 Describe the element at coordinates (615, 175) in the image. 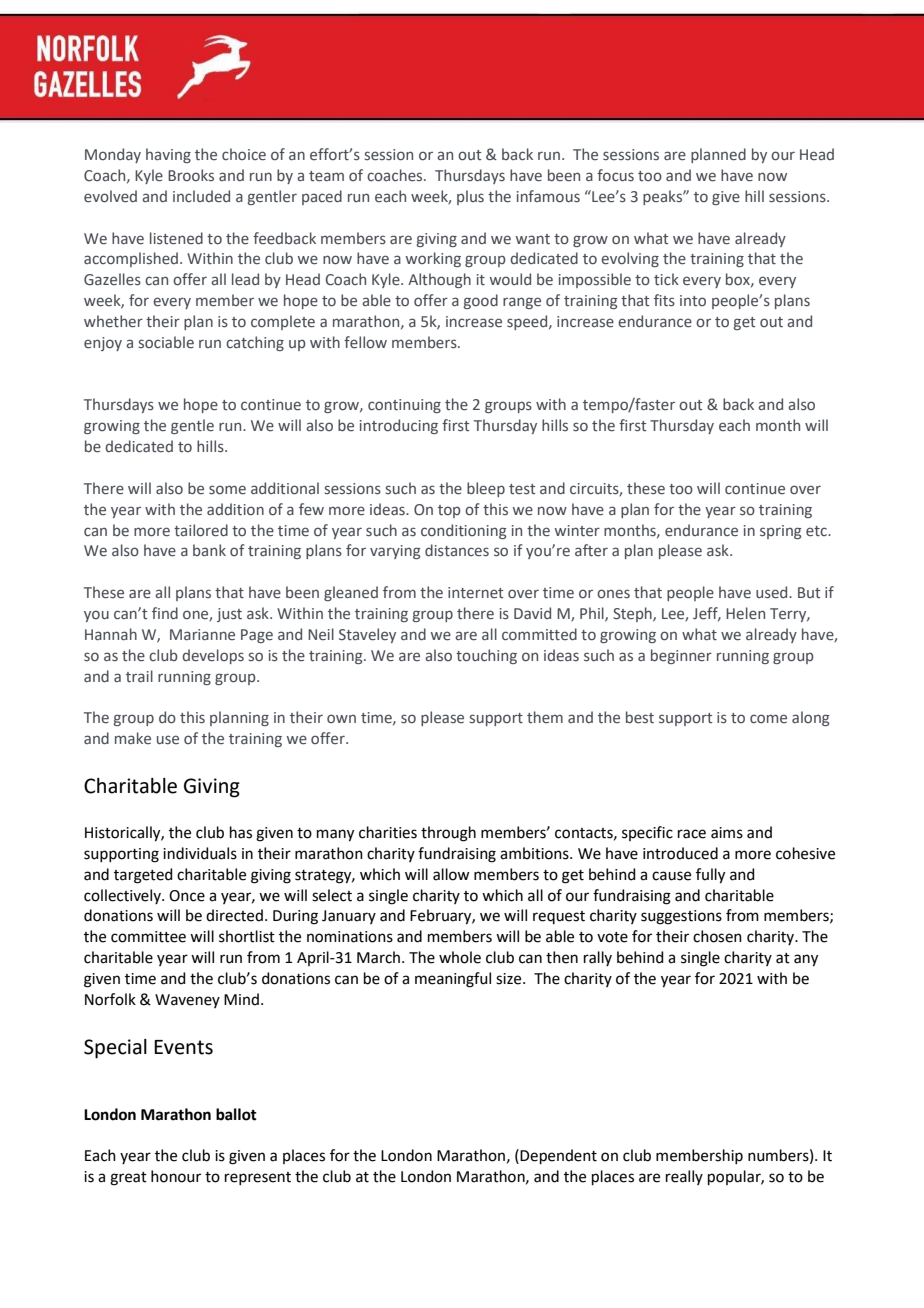

I see `focus` at that location.
